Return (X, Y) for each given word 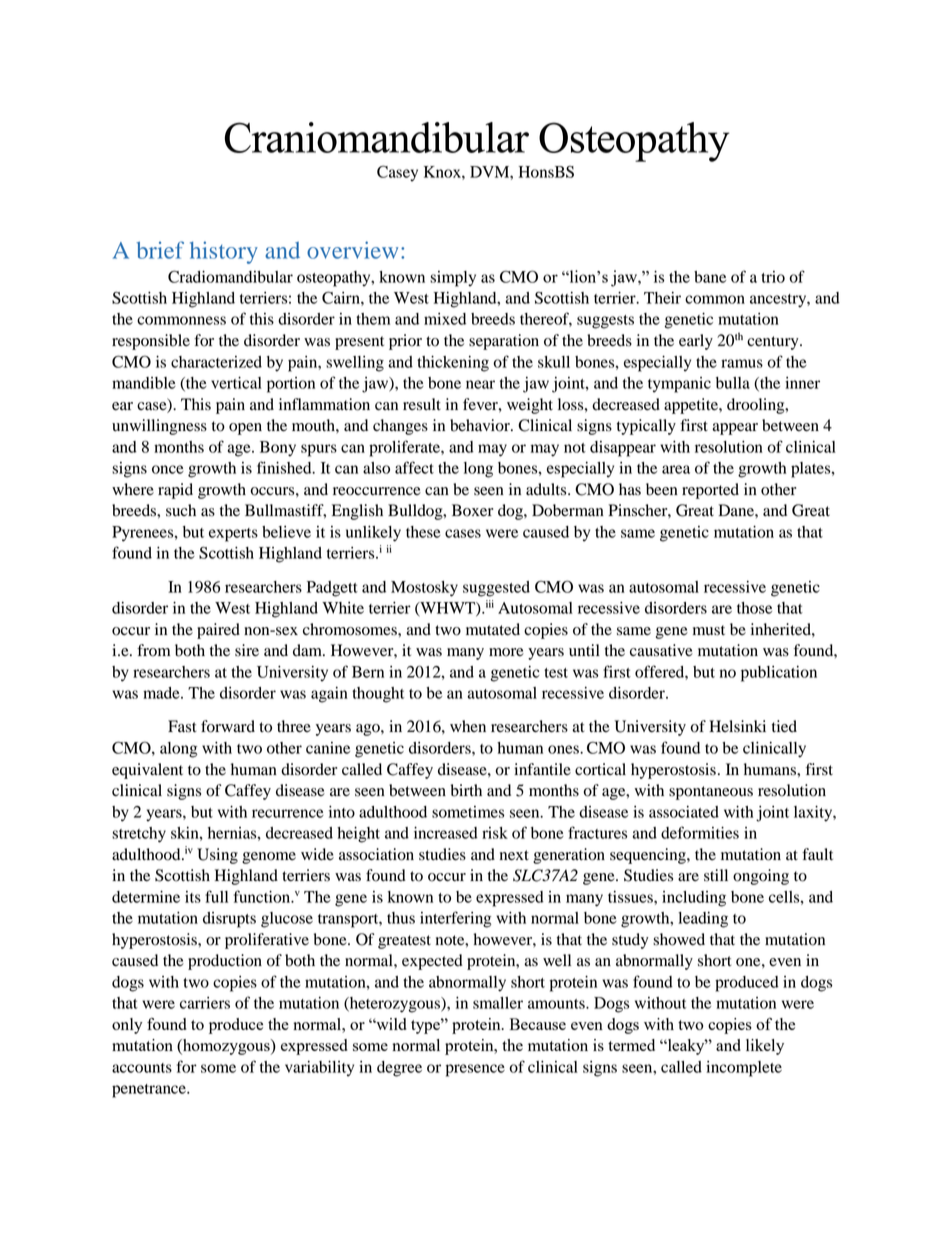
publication (779, 674)
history (224, 252)
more (506, 652)
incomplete (744, 1069)
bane (710, 277)
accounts (142, 1068)
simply (453, 279)
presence (475, 1070)
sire (247, 650)
